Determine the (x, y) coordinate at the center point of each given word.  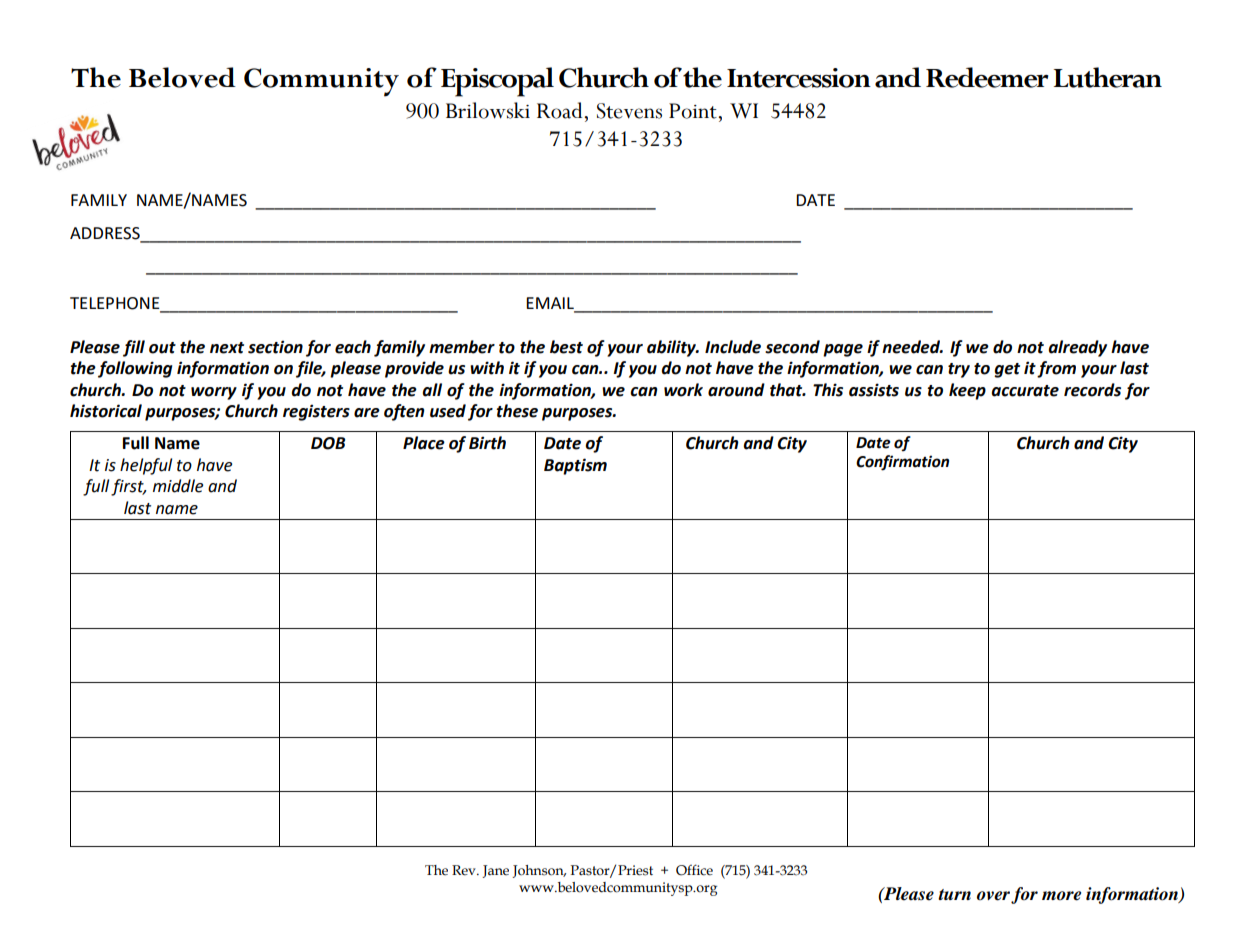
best (566, 347)
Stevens (629, 111)
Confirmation (902, 463)
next (227, 348)
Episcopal (497, 82)
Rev (465, 870)
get (1007, 370)
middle (178, 486)
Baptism (575, 466)
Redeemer (987, 77)
